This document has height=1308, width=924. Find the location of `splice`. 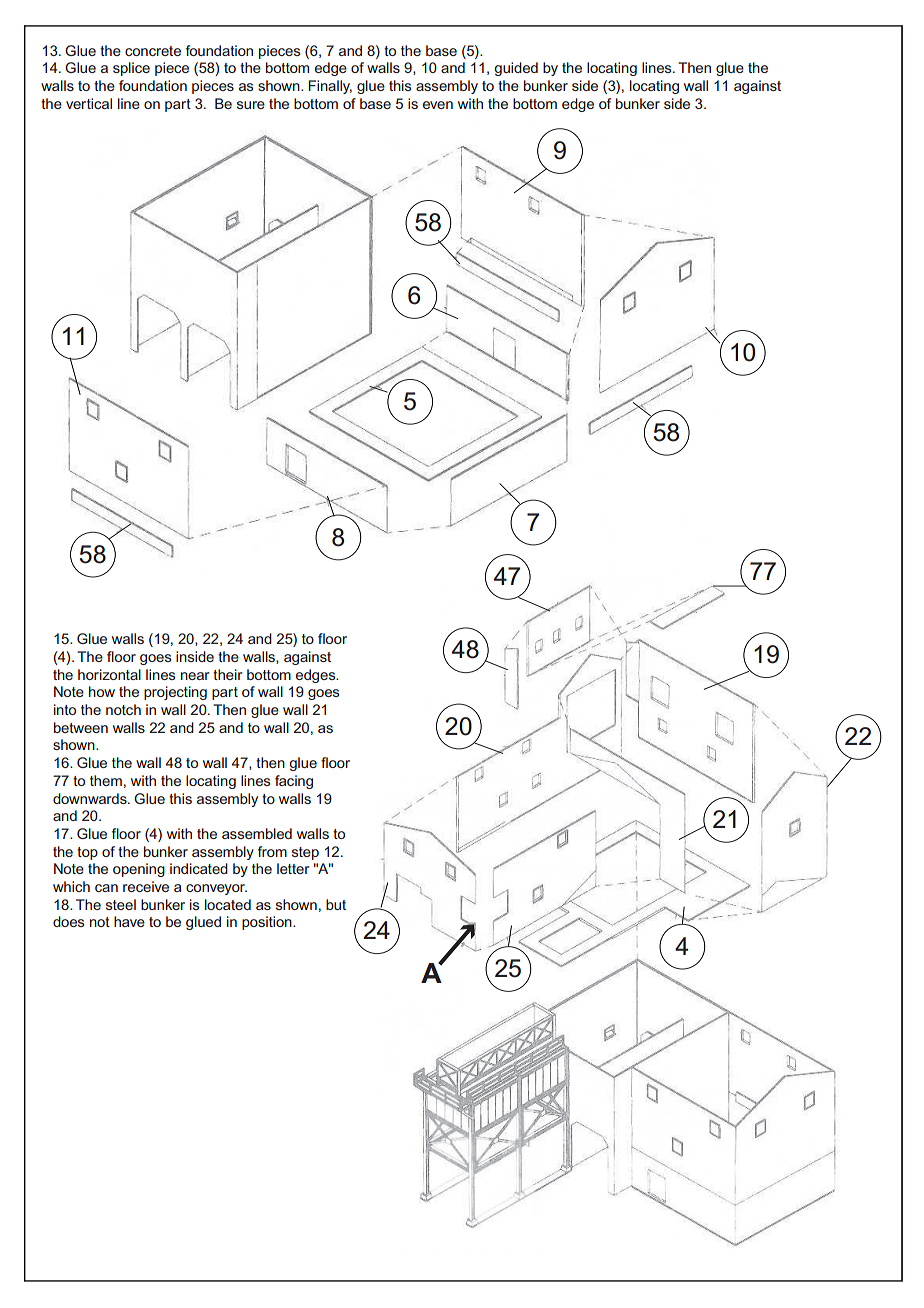

splice is located at coordinates (131, 69).
